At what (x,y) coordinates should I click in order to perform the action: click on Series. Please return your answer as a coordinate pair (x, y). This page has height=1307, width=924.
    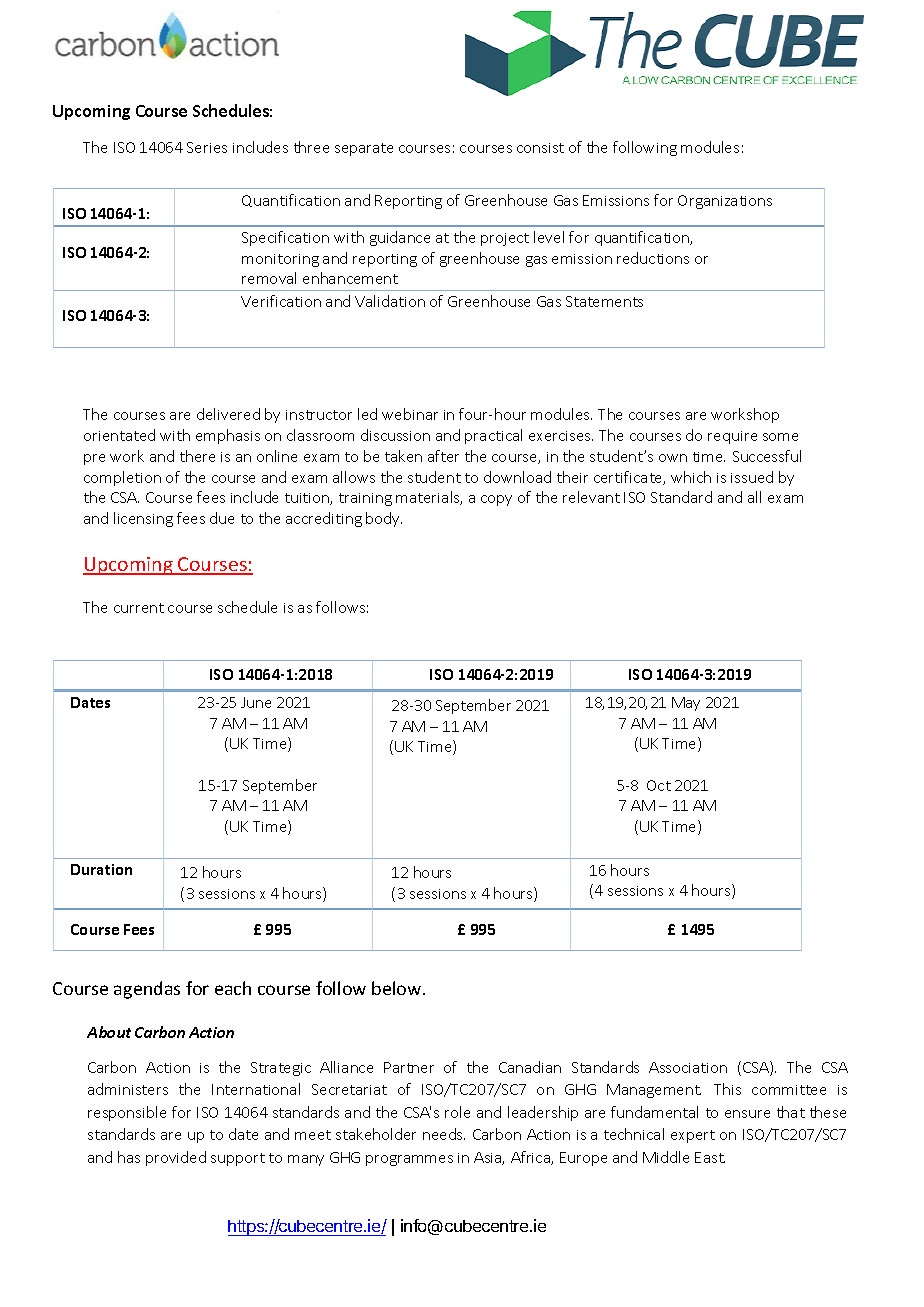
    Looking at the image, I should click on (207, 147).
